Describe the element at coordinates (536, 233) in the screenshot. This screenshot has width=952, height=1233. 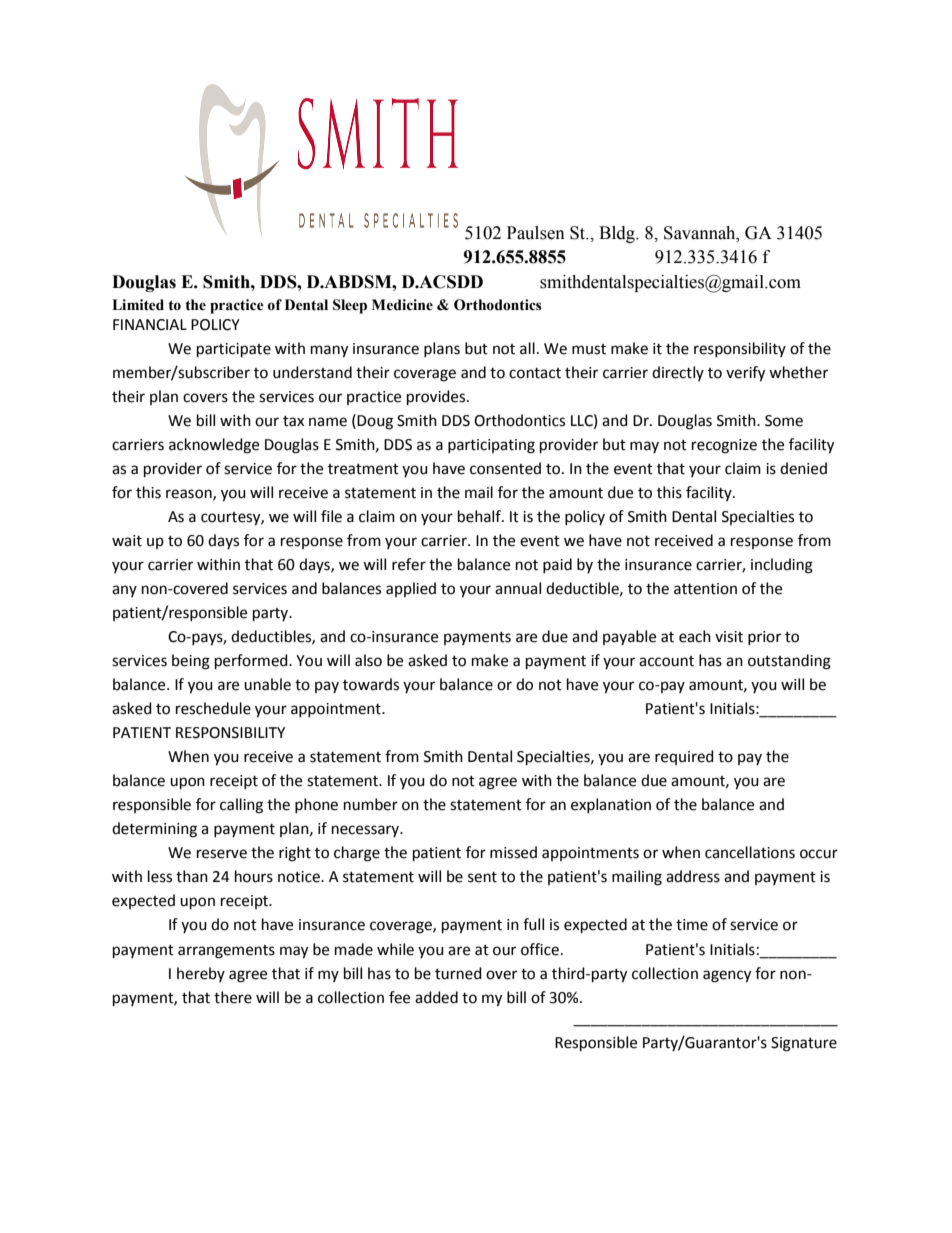
I see `Paulsen` at that location.
